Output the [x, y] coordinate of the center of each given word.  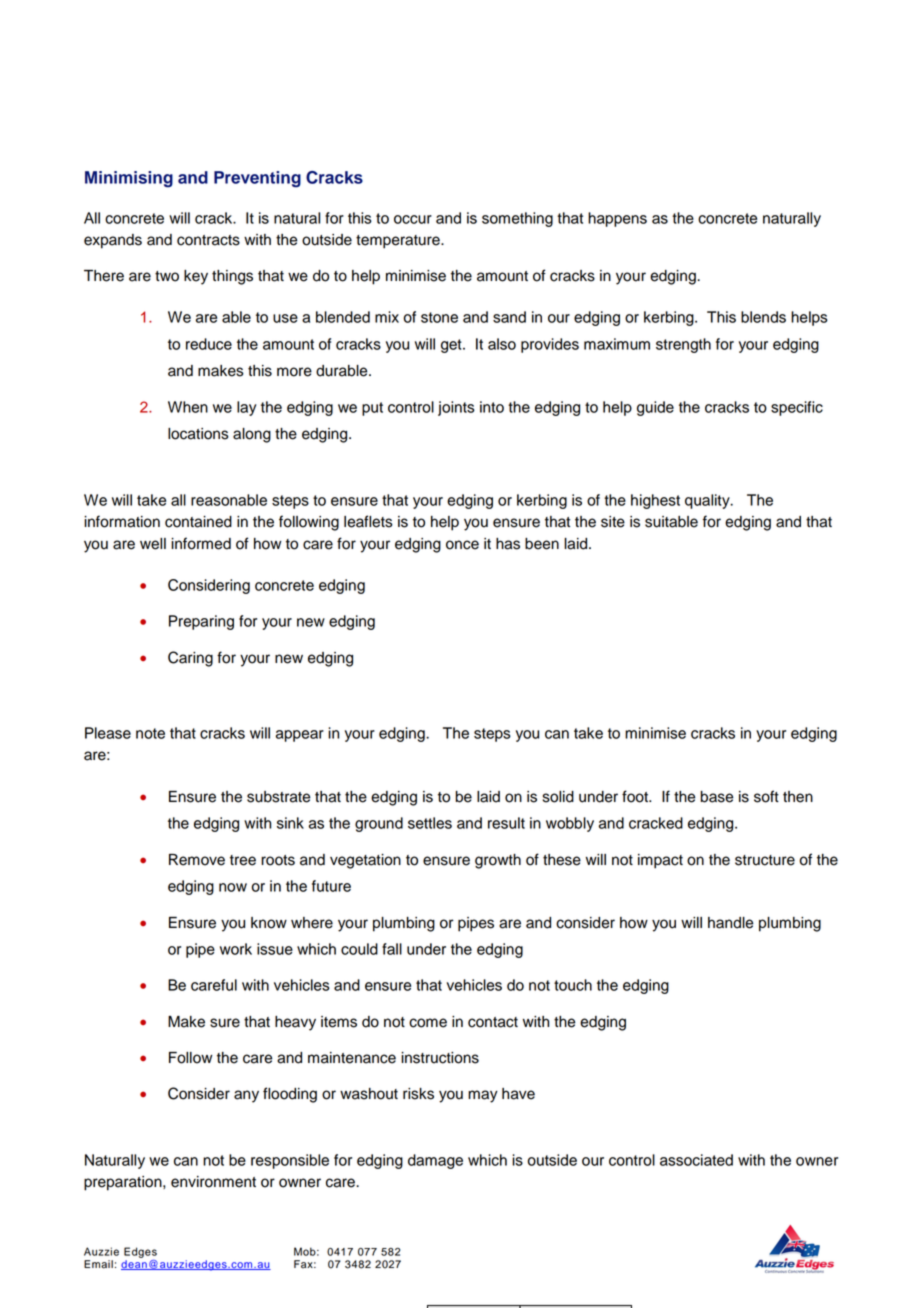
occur [413, 219]
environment [213, 1182]
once [462, 545]
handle [730, 923]
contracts [208, 240]
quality [708, 501]
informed [201, 543]
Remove [197, 860]
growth [498, 861]
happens [617, 219]
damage [435, 1161]
